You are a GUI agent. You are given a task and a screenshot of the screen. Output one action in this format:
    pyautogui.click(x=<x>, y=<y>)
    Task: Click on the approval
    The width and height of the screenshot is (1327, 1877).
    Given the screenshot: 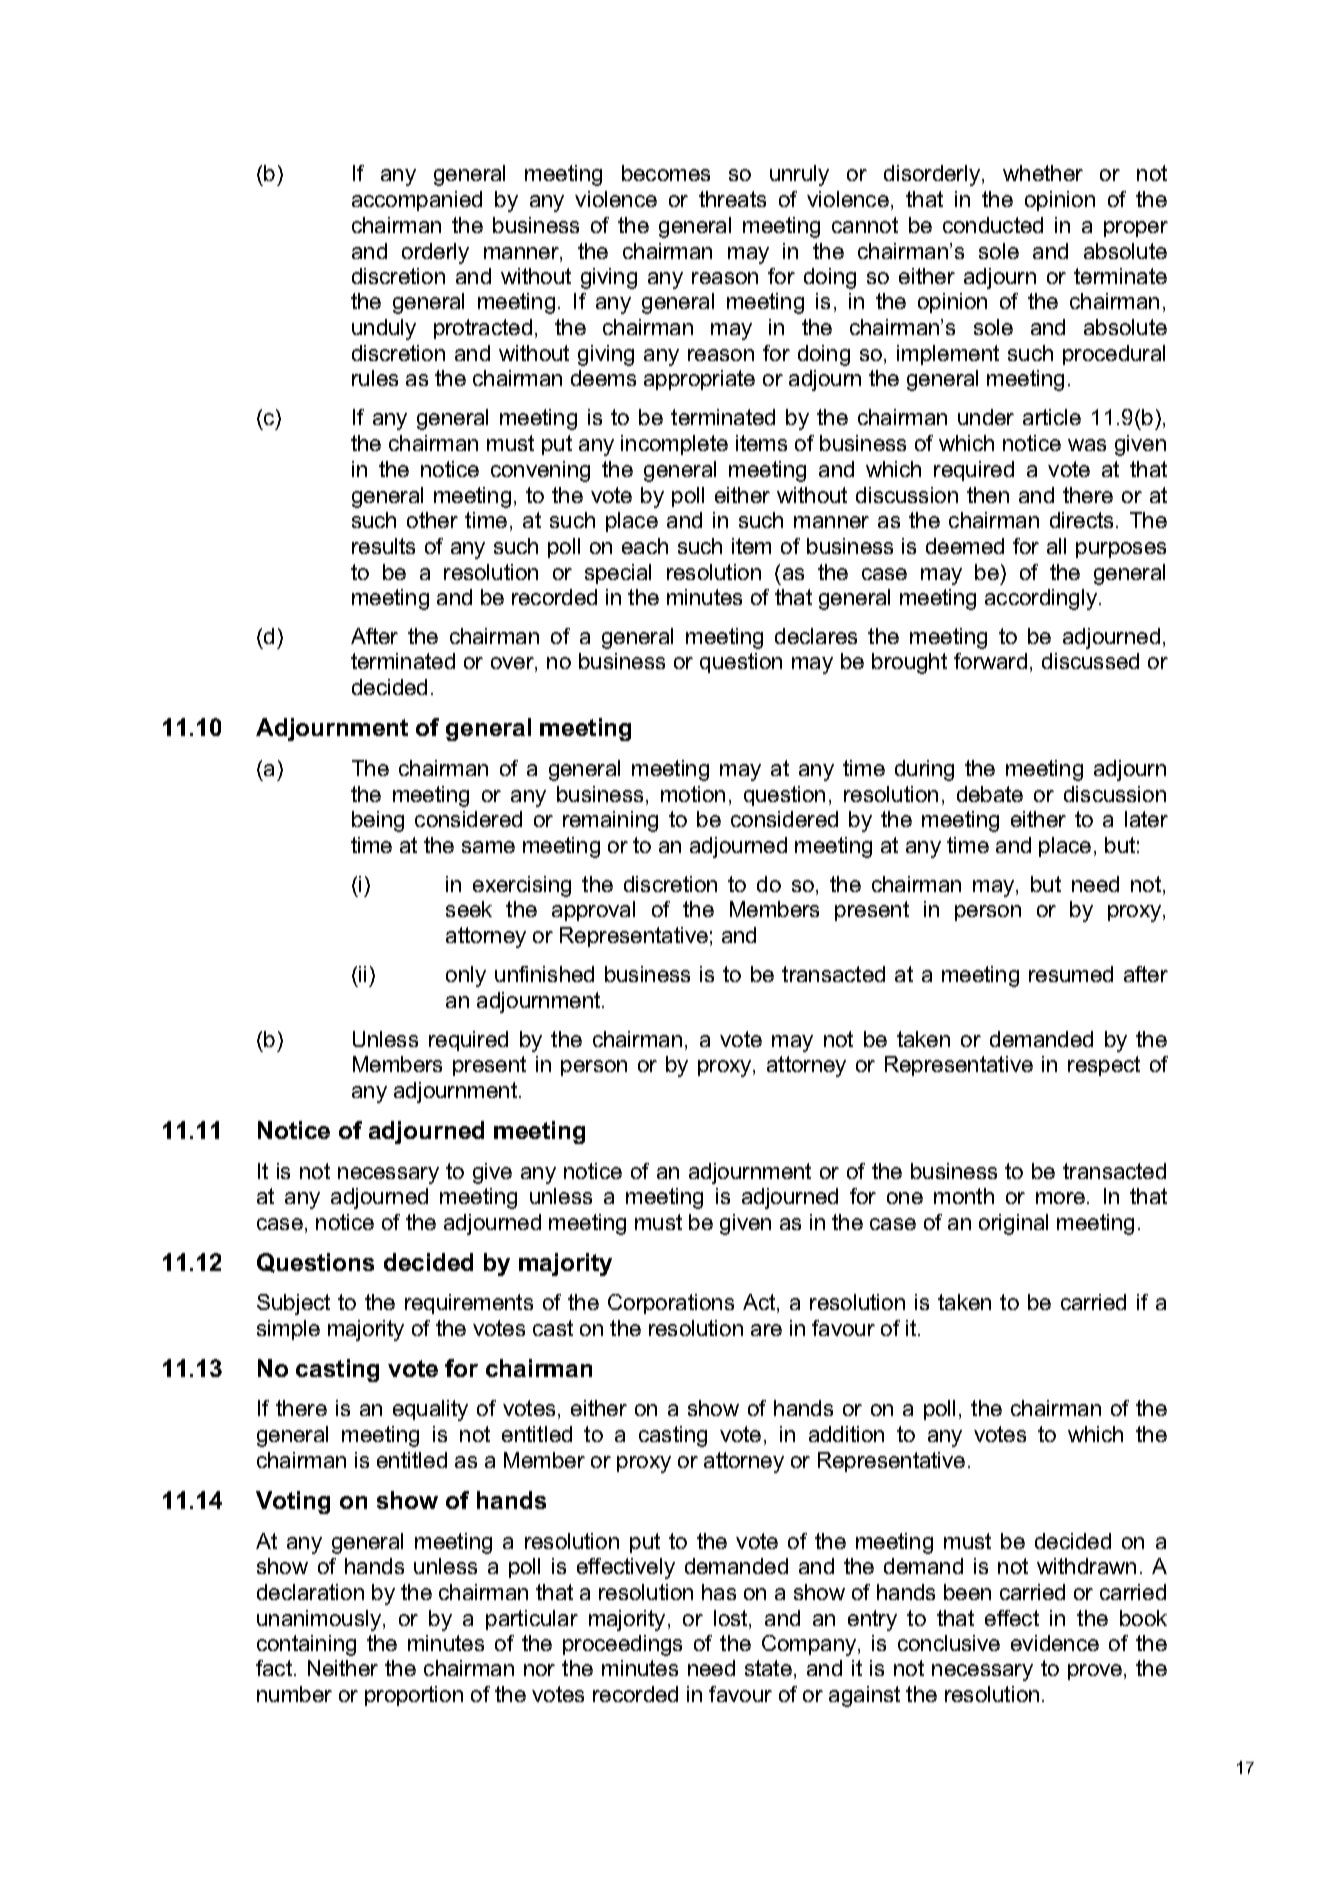 What is the action you would take?
    pyautogui.click(x=593, y=911)
